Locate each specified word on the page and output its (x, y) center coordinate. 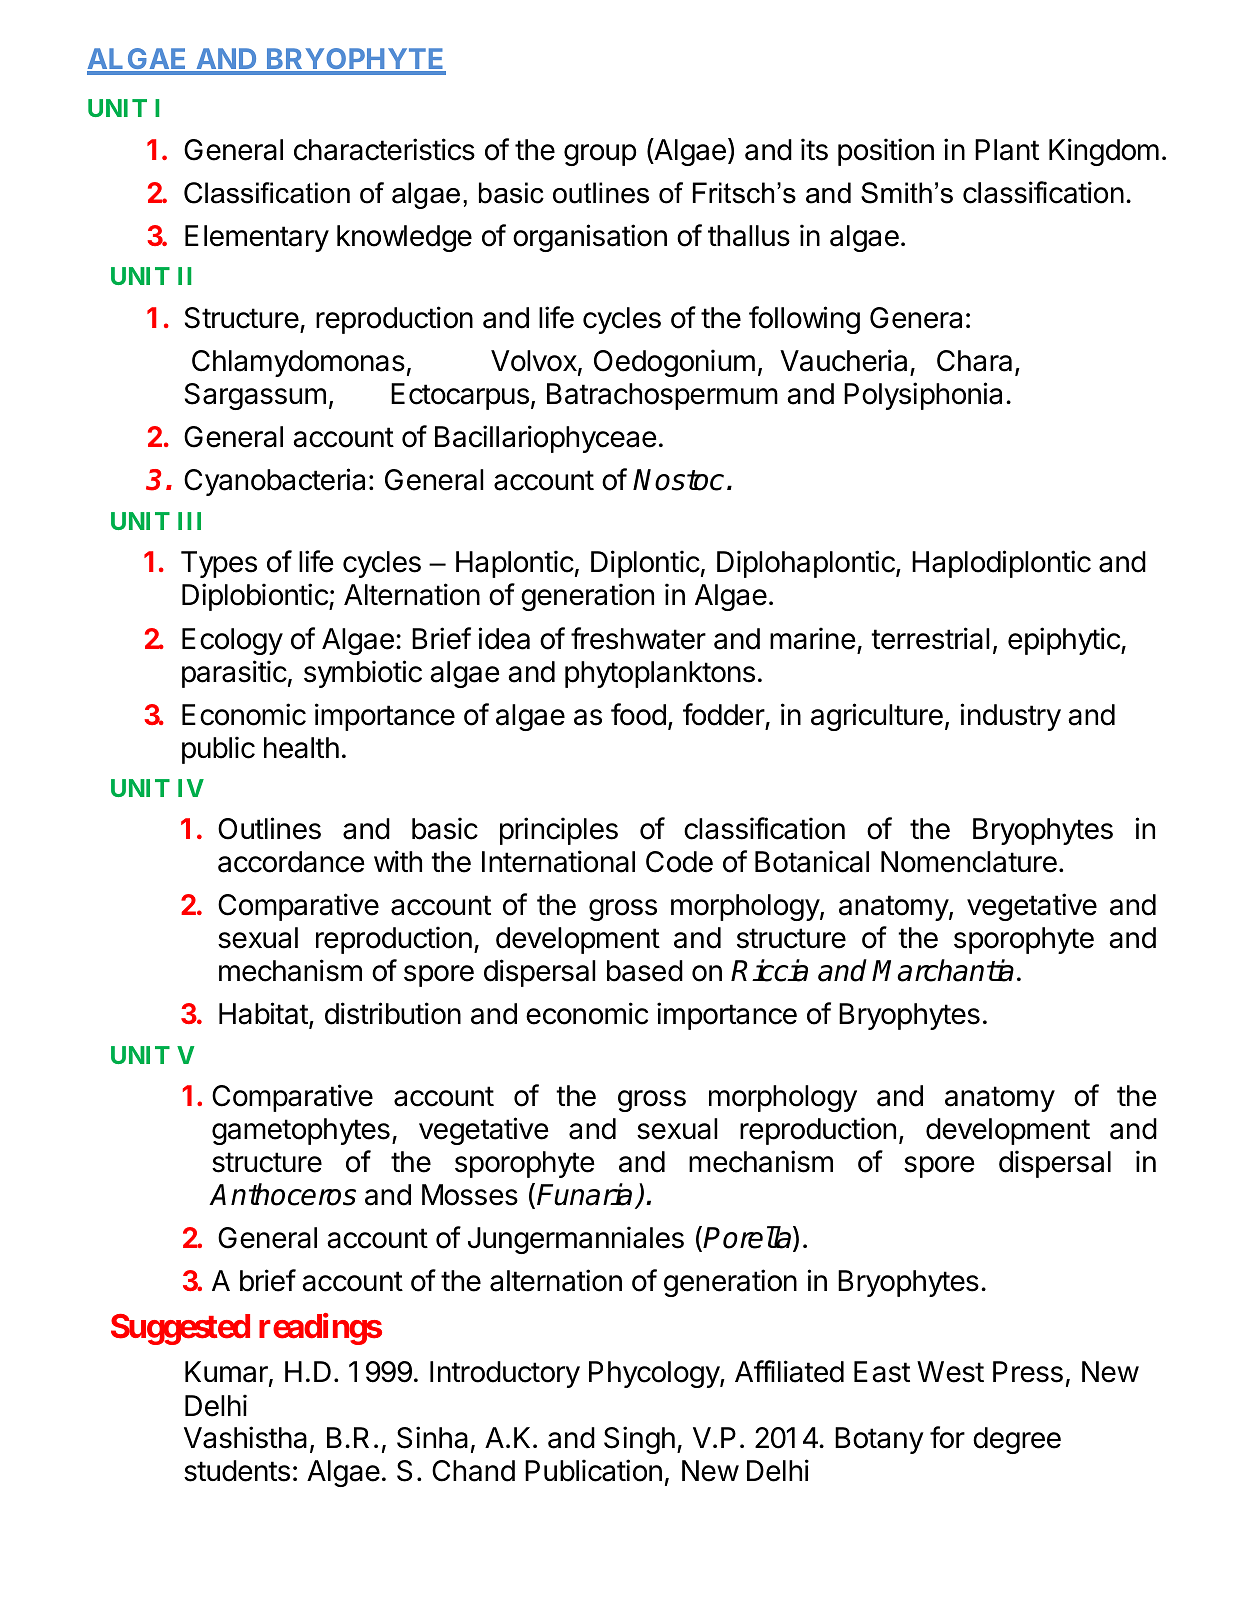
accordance (291, 862)
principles (559, 831)
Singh (639, 1440)
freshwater (638, 638)
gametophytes (301, 1131)
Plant (1007, 150)
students (237, 1471)
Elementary (257, 238)
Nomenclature (969, 862)
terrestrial (930, 638)
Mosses (470, 1195)
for (947, 1437)
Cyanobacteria (274, 482)
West (950, 1372)
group (600, 155)
